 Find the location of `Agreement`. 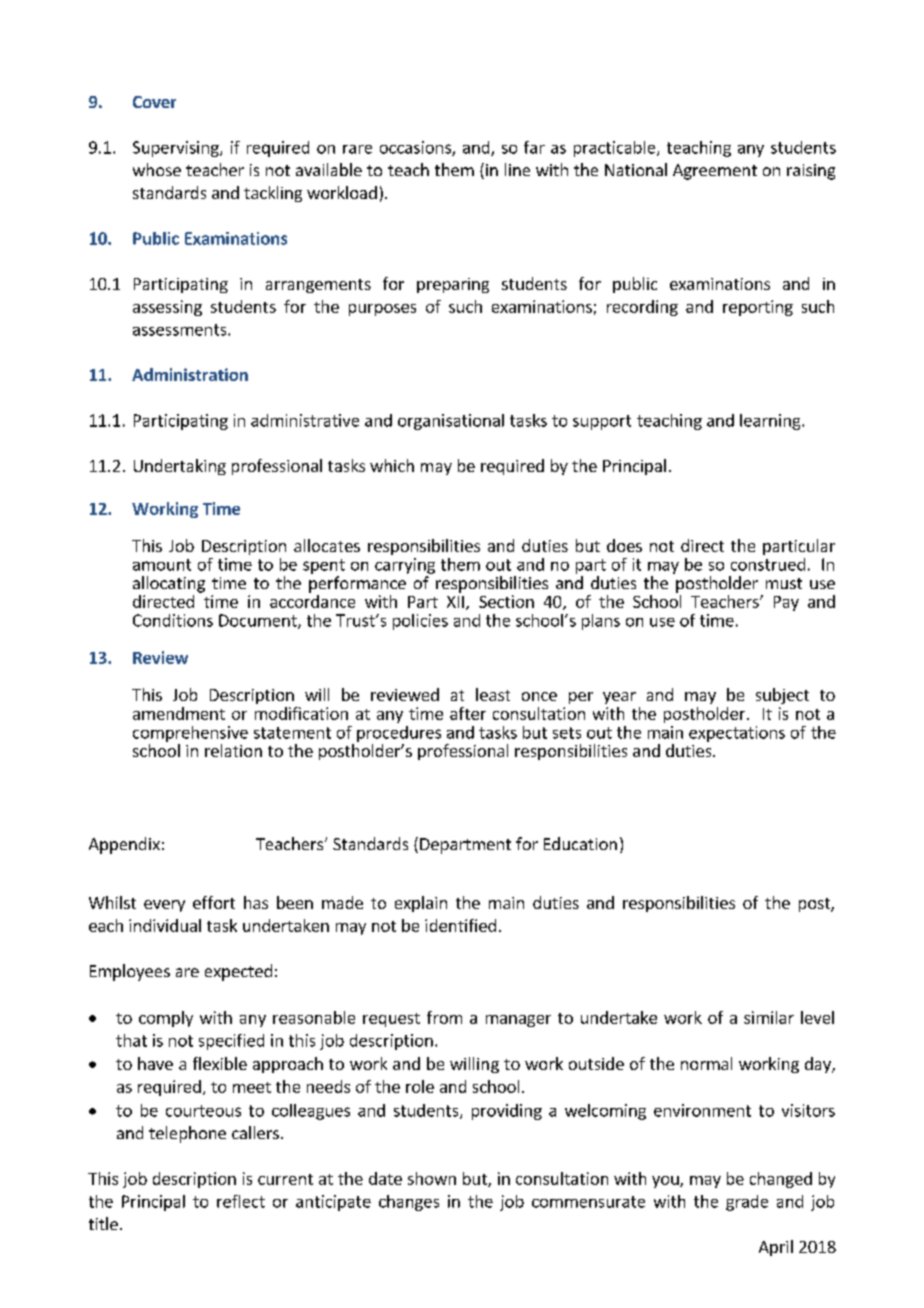

Agreement is located at coordinates (715, 172).
